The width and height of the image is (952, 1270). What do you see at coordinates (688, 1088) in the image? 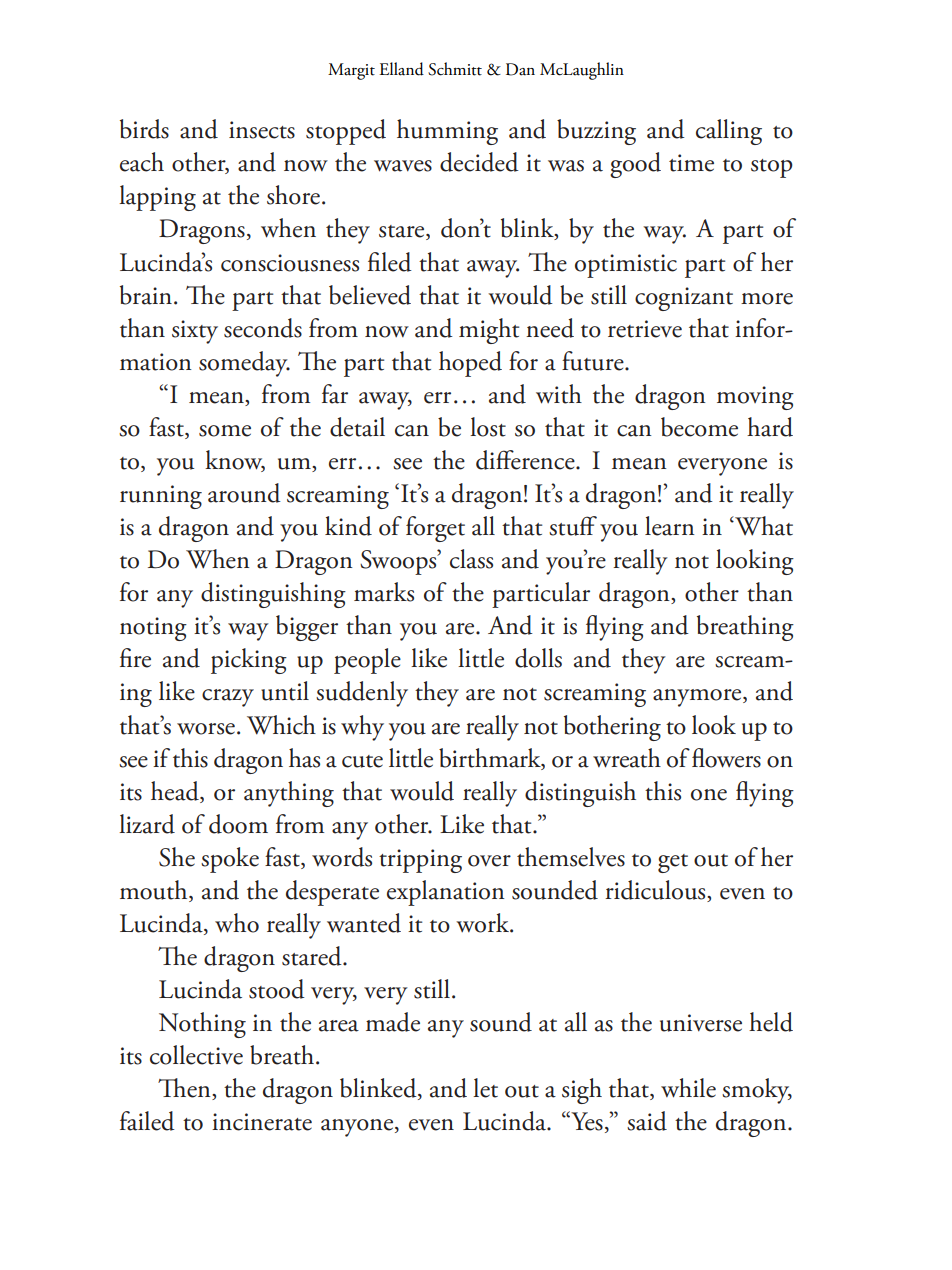
I see `while` at bounding box center [688, 1088].
